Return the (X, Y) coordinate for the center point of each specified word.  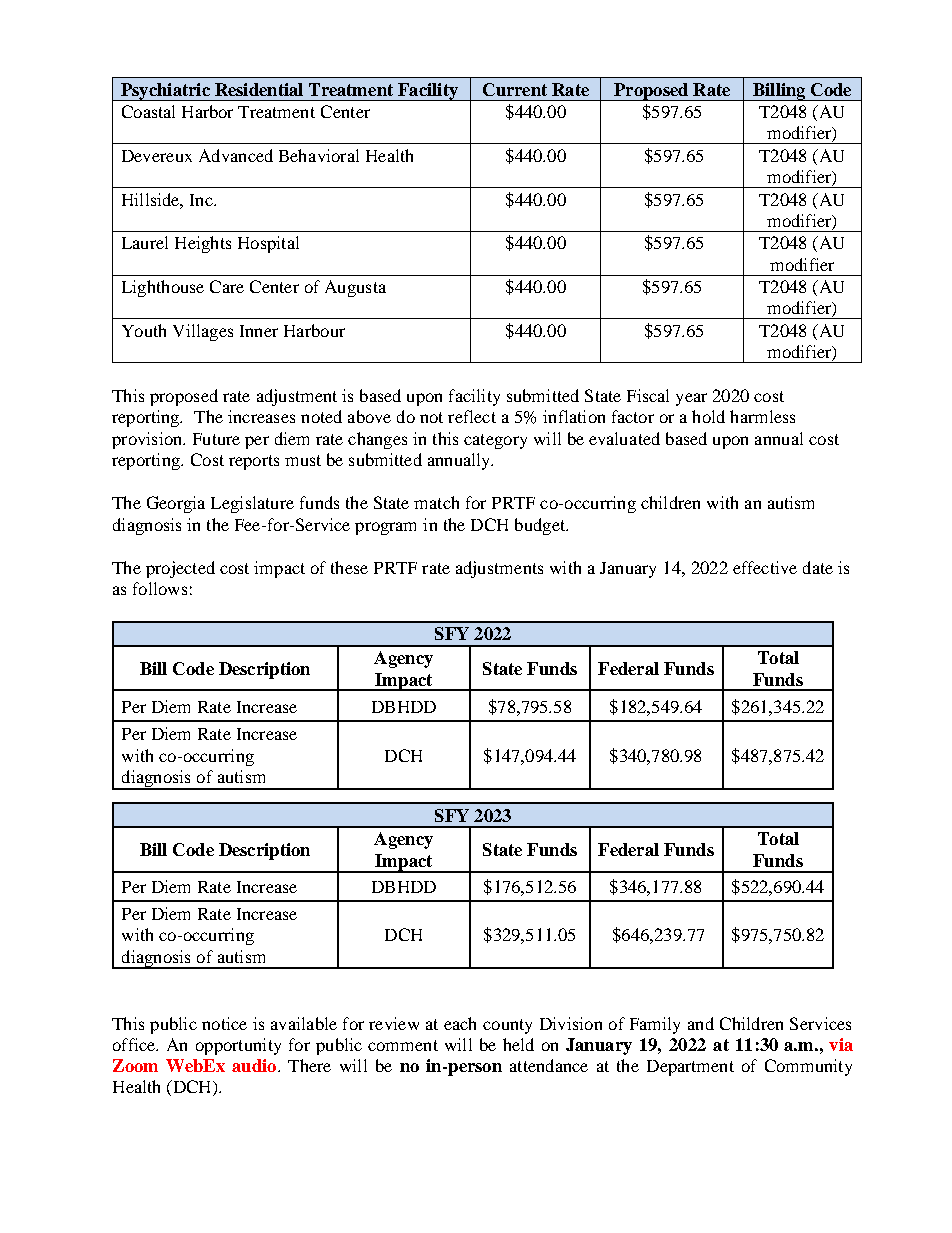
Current (515, 89)
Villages (203, 332)
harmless (762, 416)
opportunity (238, 1046)
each (460, 1023)
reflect (472, 416)
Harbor (207, 111)
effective (765, 567)
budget (541, 526)
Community (808, 1067)
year (691, 399)
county (507, 1026)
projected (180, 569)
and (701, 1023)
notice (224, 1023)
